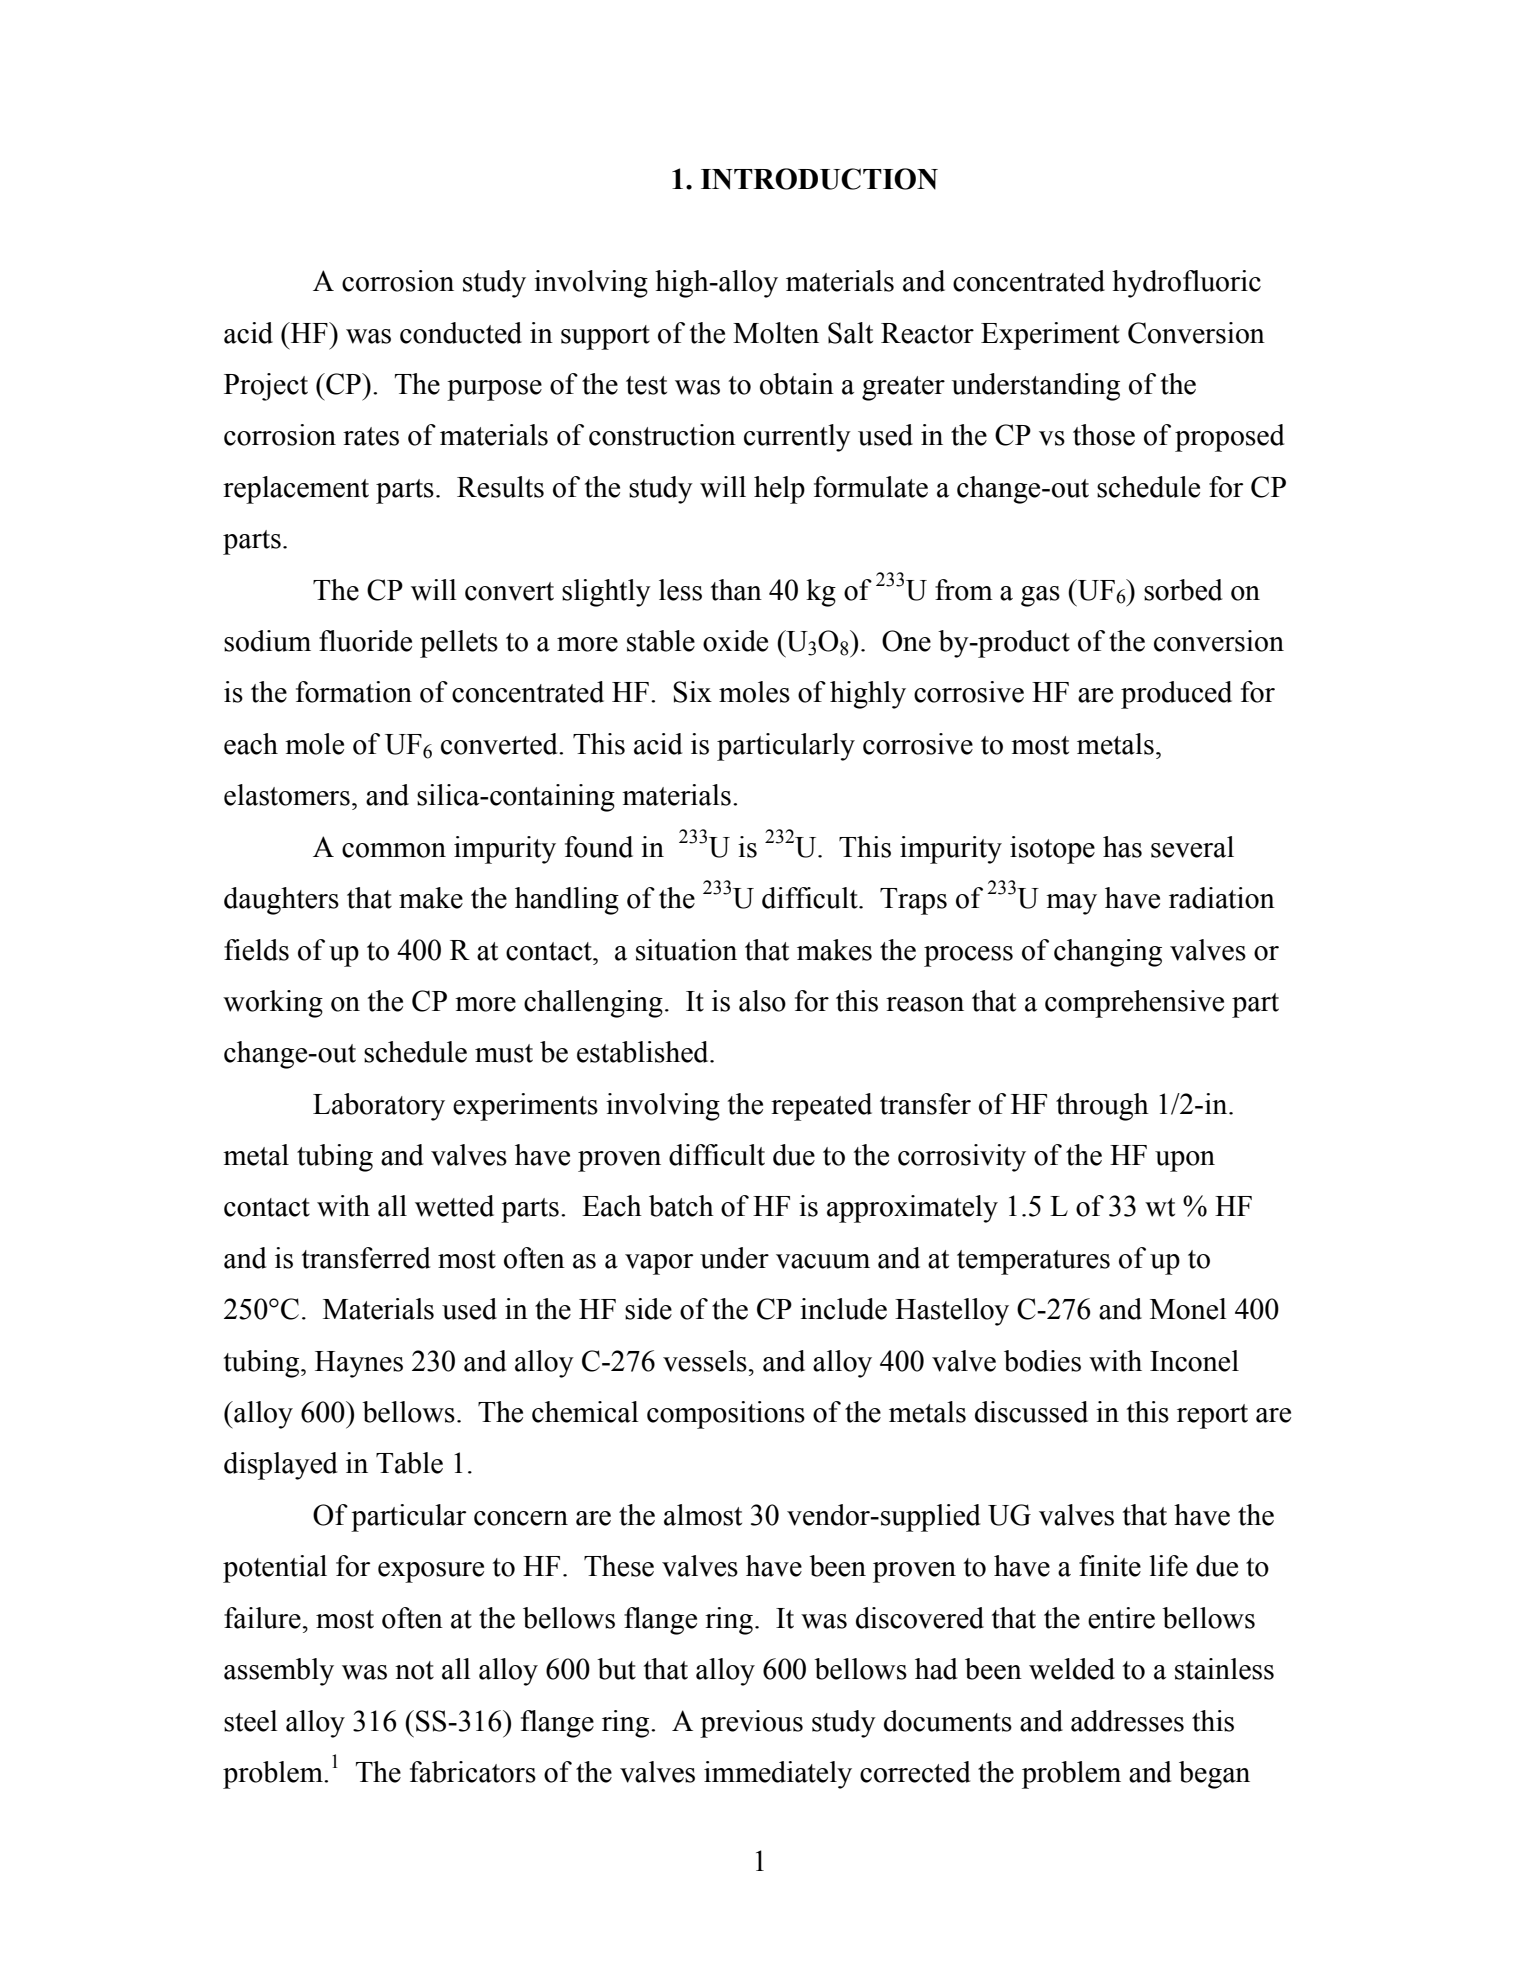 The height and width of the document is (1967, 1520). What do you see at coordinates (454, 1206) in the document?
I see `wetted` at bounding box center [454, 1206].
